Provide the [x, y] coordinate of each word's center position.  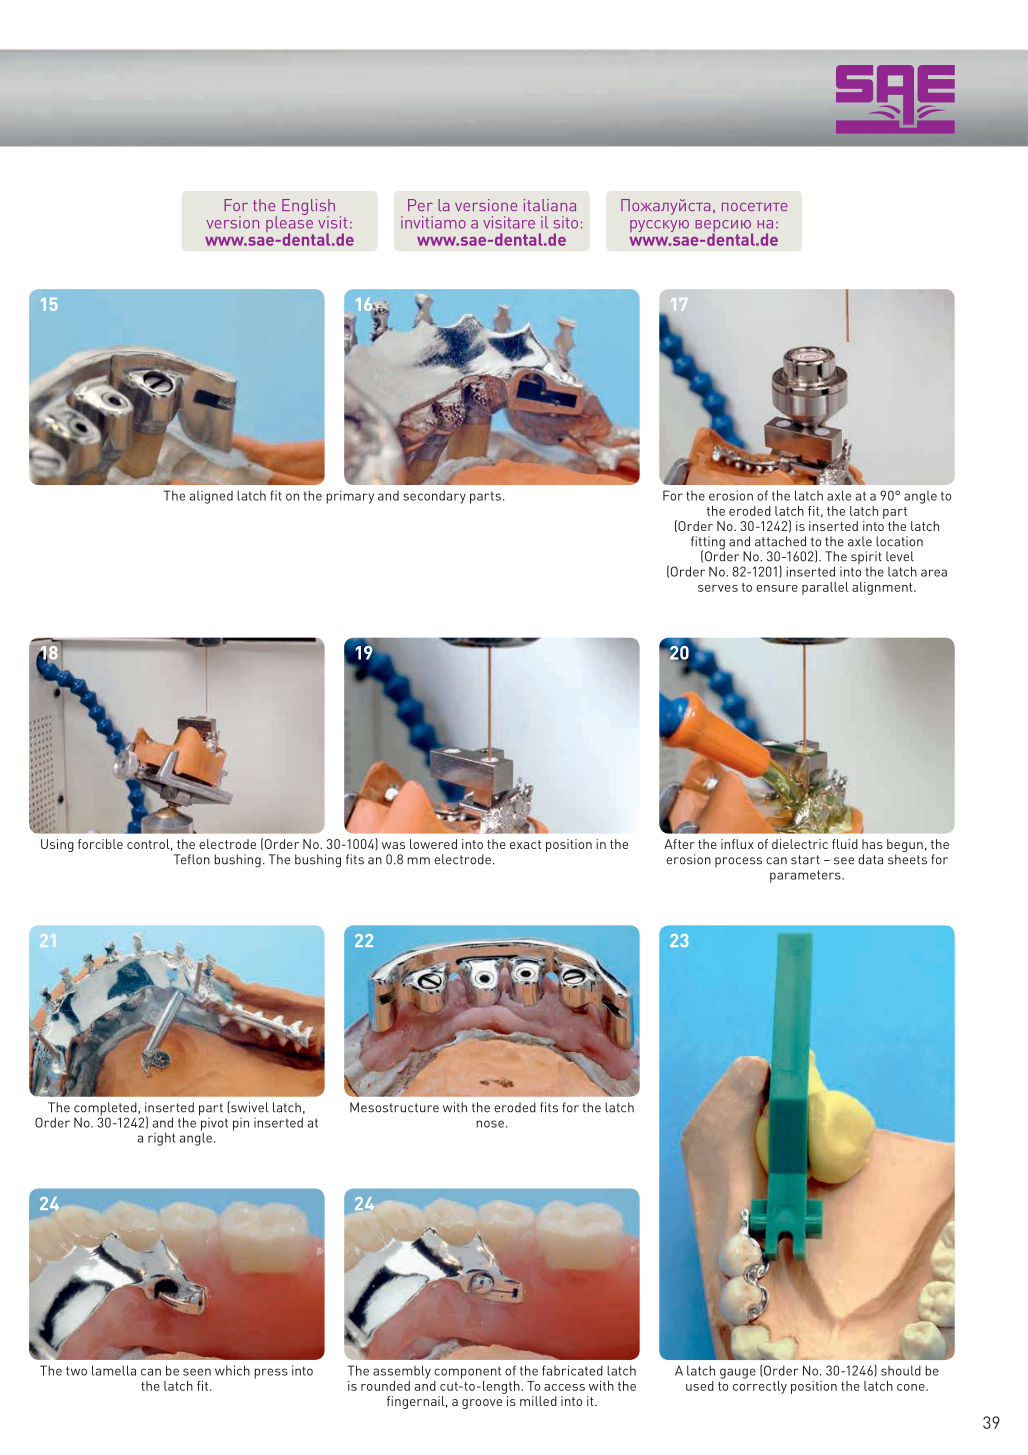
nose [490, 1124]
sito [566, 222]
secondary [434, 497]
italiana [550, 205]
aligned [211, 497]
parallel [825, 588]
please [290, 224]
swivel [249, 1107]
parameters [806, 876]
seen [197, 1372]
